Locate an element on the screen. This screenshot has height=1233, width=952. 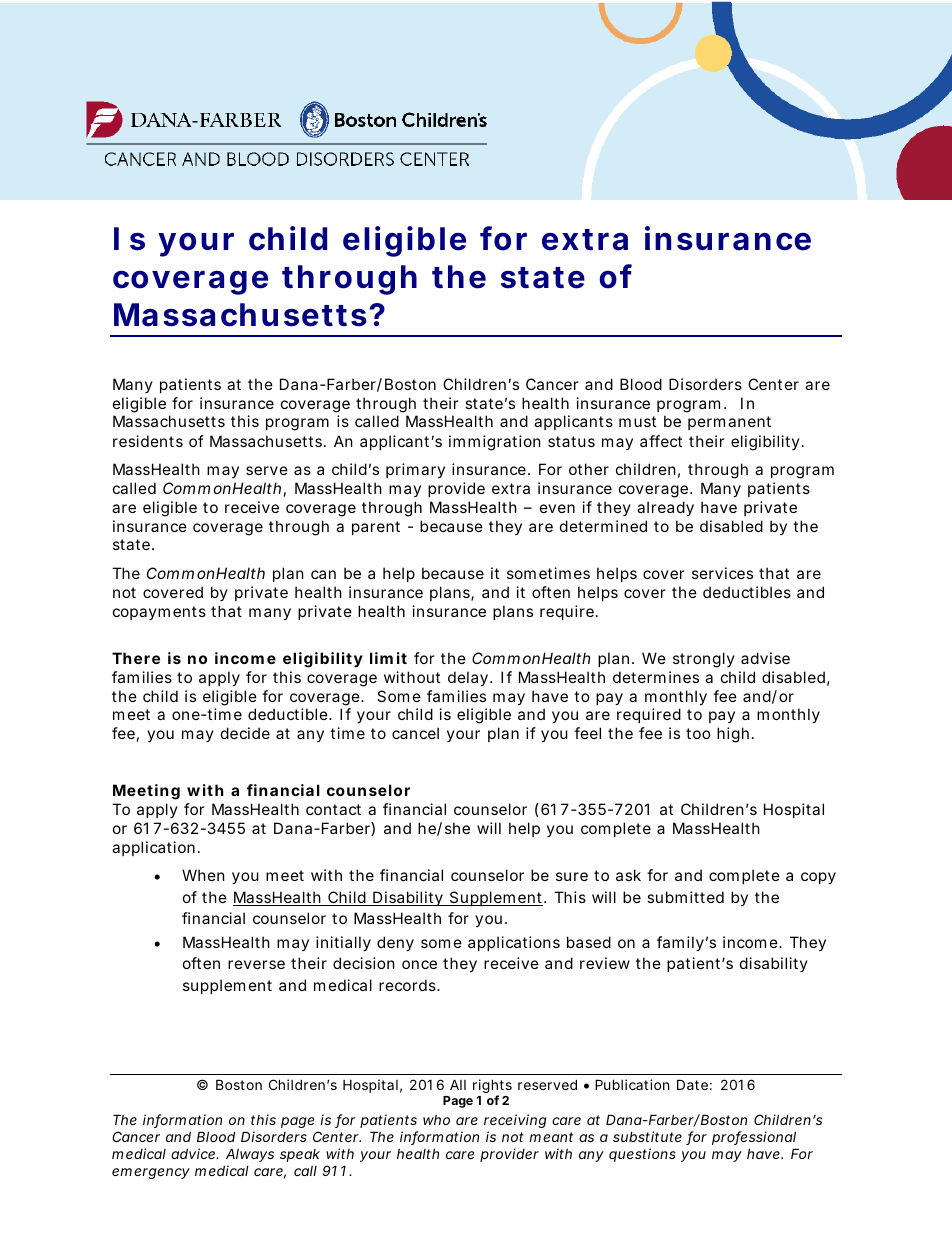
residents is located at coordinates (148, 441).
